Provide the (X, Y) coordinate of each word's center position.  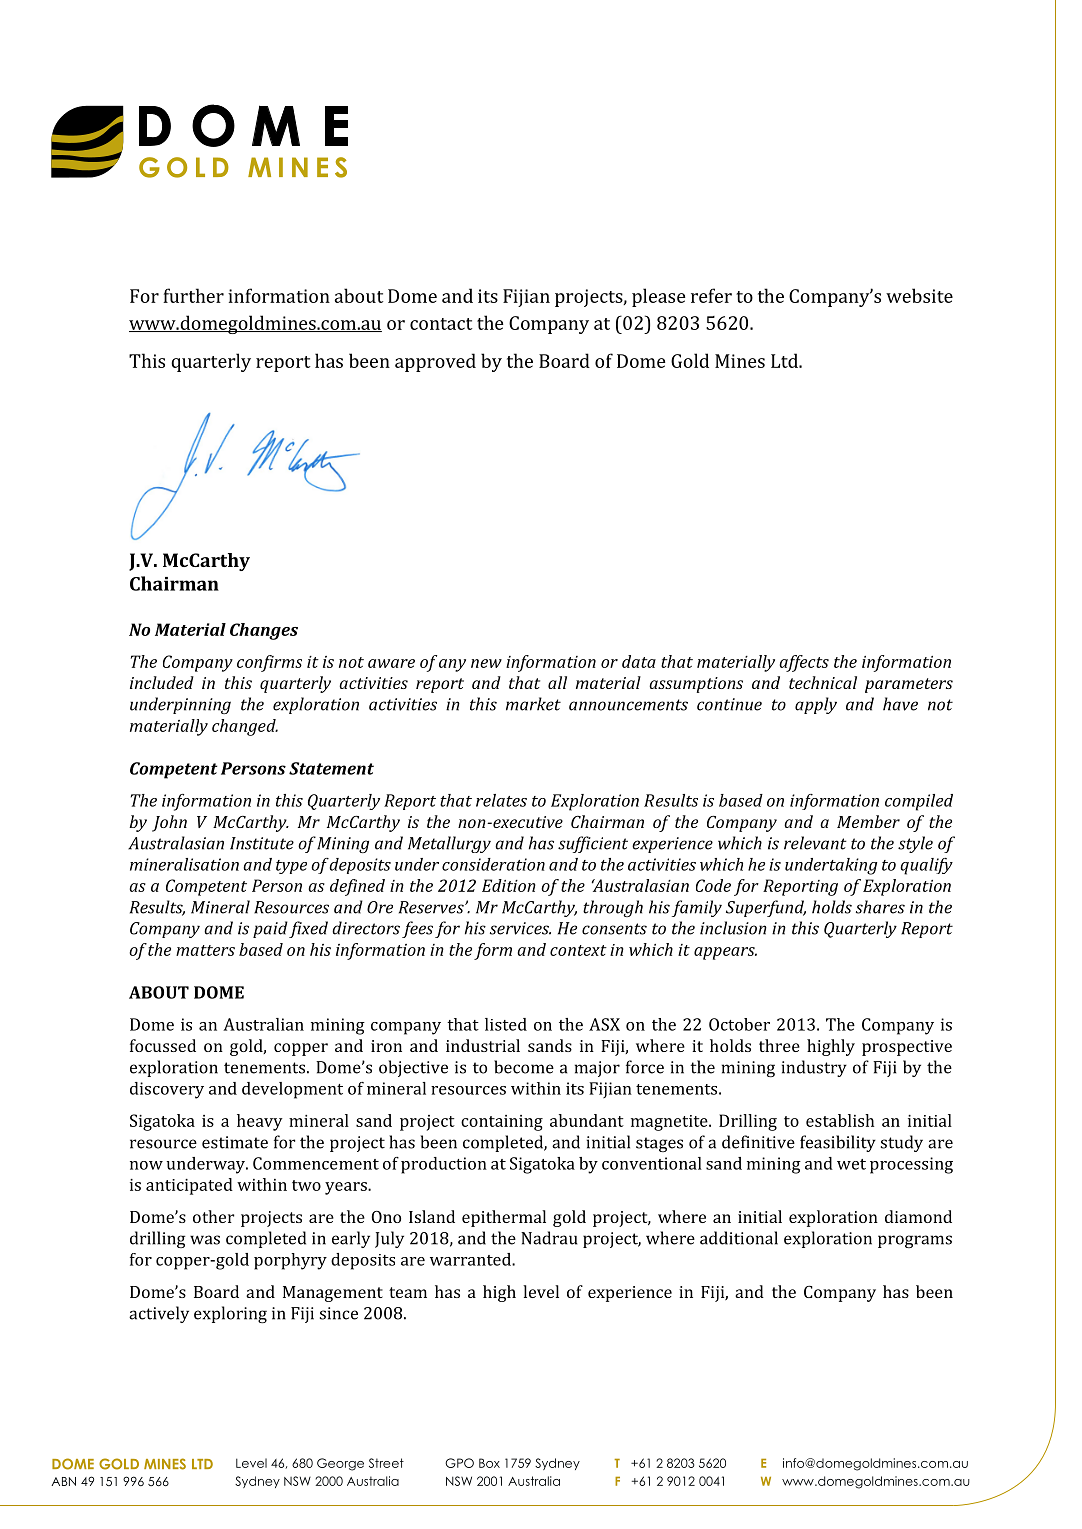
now (146, 1165)
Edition (509, 885)
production (444, 1165)
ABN (63, 1481)
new (486, 663)
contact (441, 324)
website (919, 295)
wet (851, 1164)
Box (489, 1463)
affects (804, 663)
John (169, 823)
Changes (264, 631)
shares (880, 907)
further (193, 295)
